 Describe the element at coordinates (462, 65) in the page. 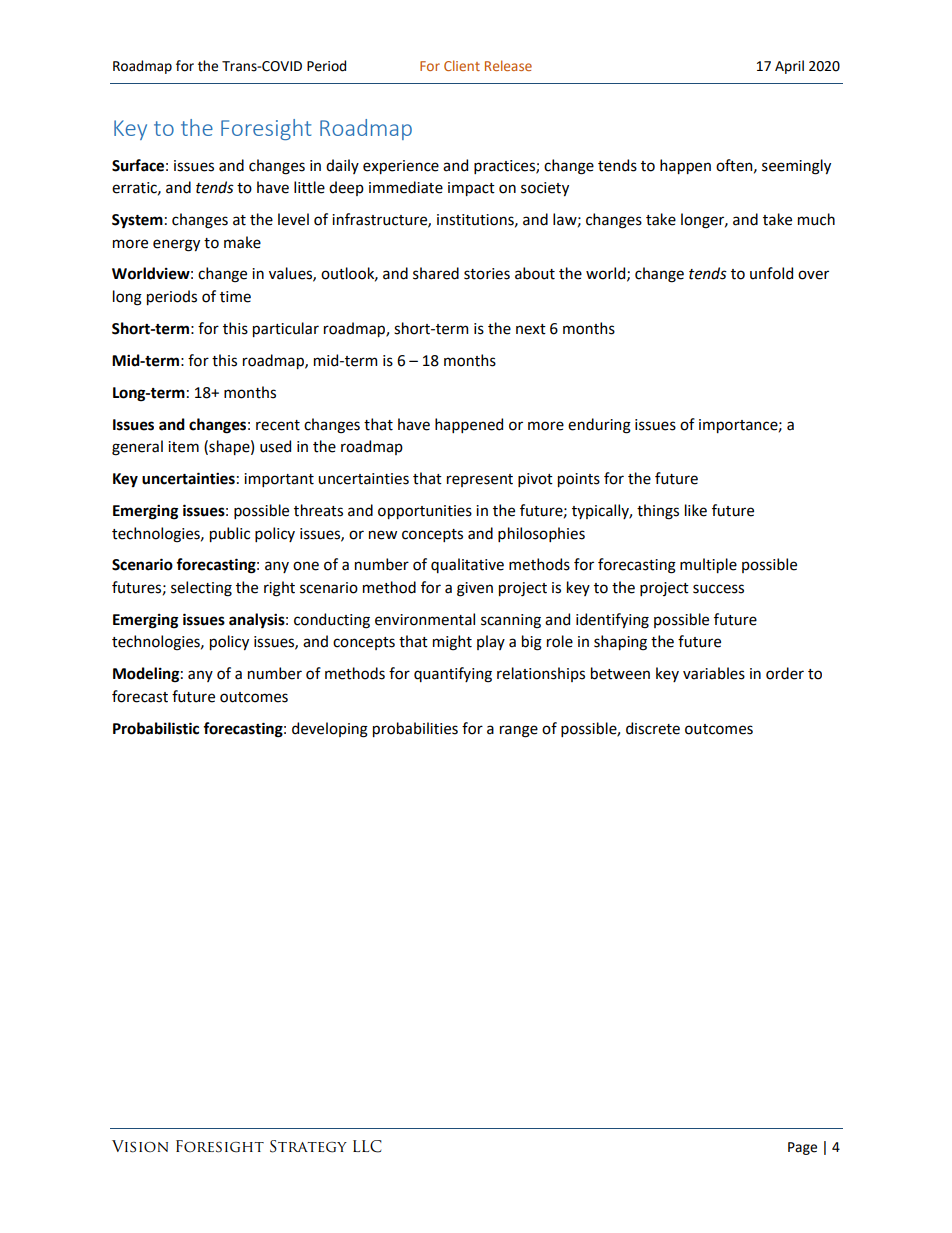

I see `Client` at that location.
